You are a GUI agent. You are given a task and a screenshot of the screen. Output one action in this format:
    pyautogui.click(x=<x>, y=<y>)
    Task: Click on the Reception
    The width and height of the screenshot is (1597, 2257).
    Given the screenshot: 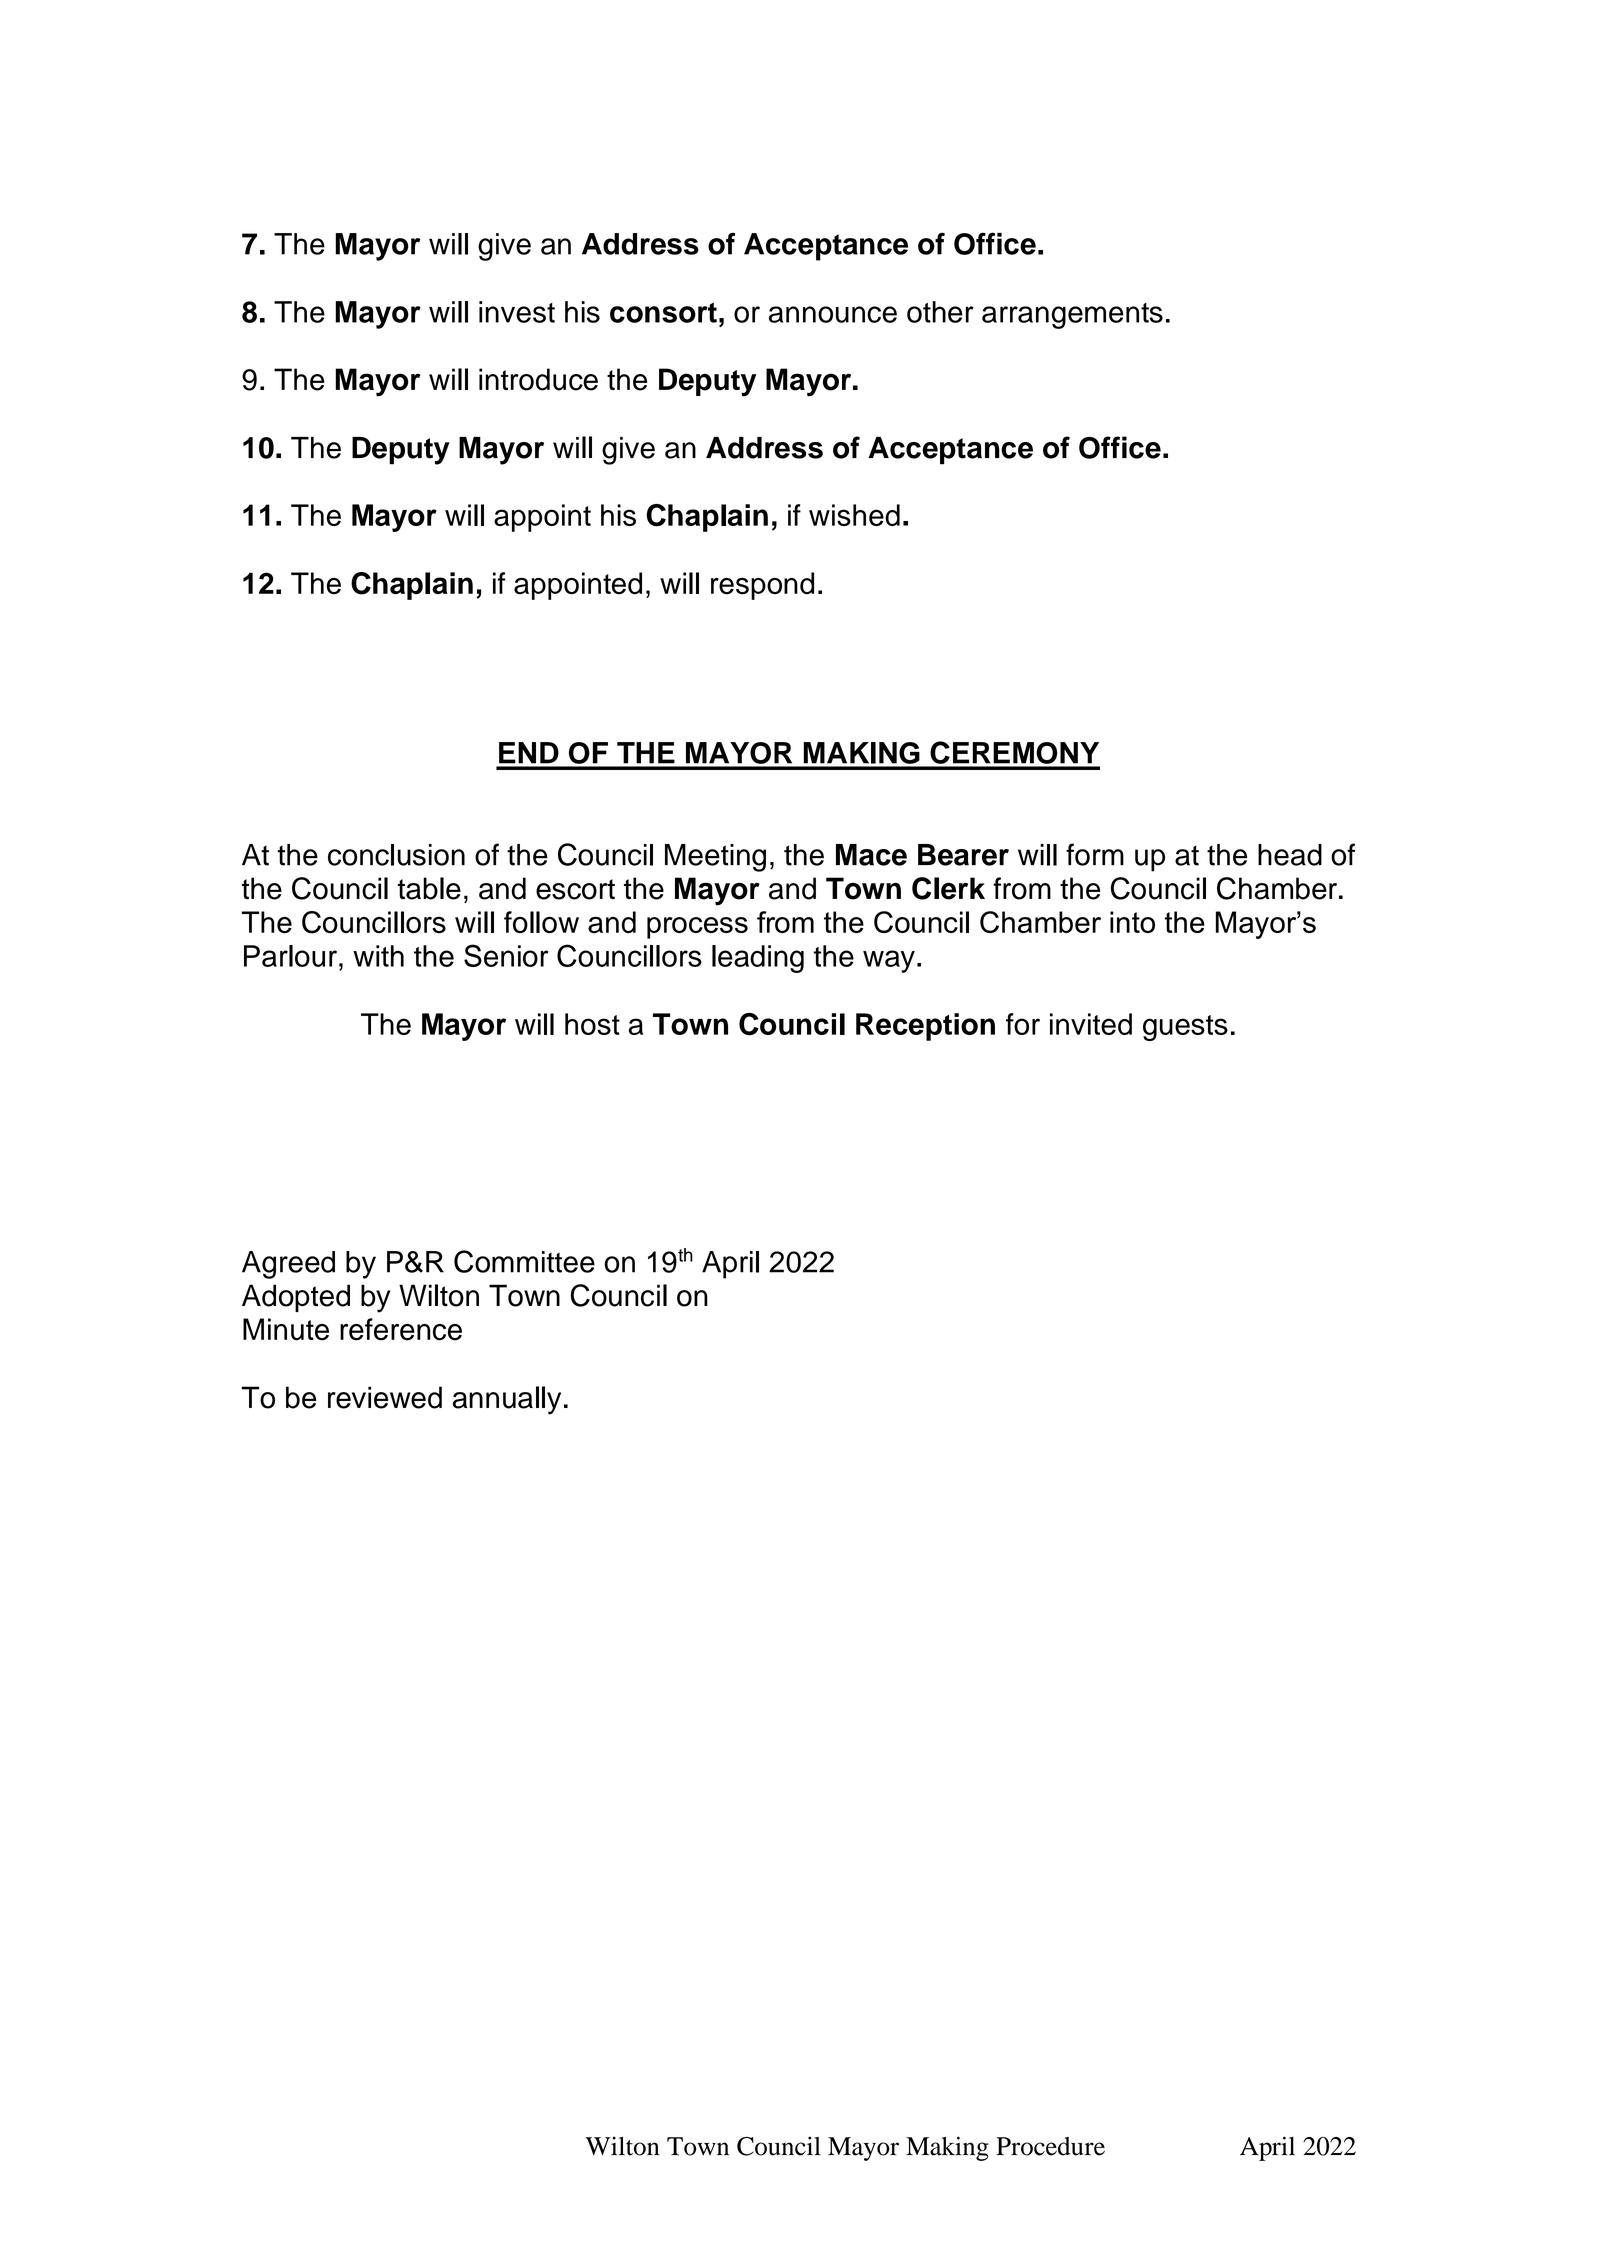 What is the action you would take?
    pyautogui.click(x=925, y=1027)
